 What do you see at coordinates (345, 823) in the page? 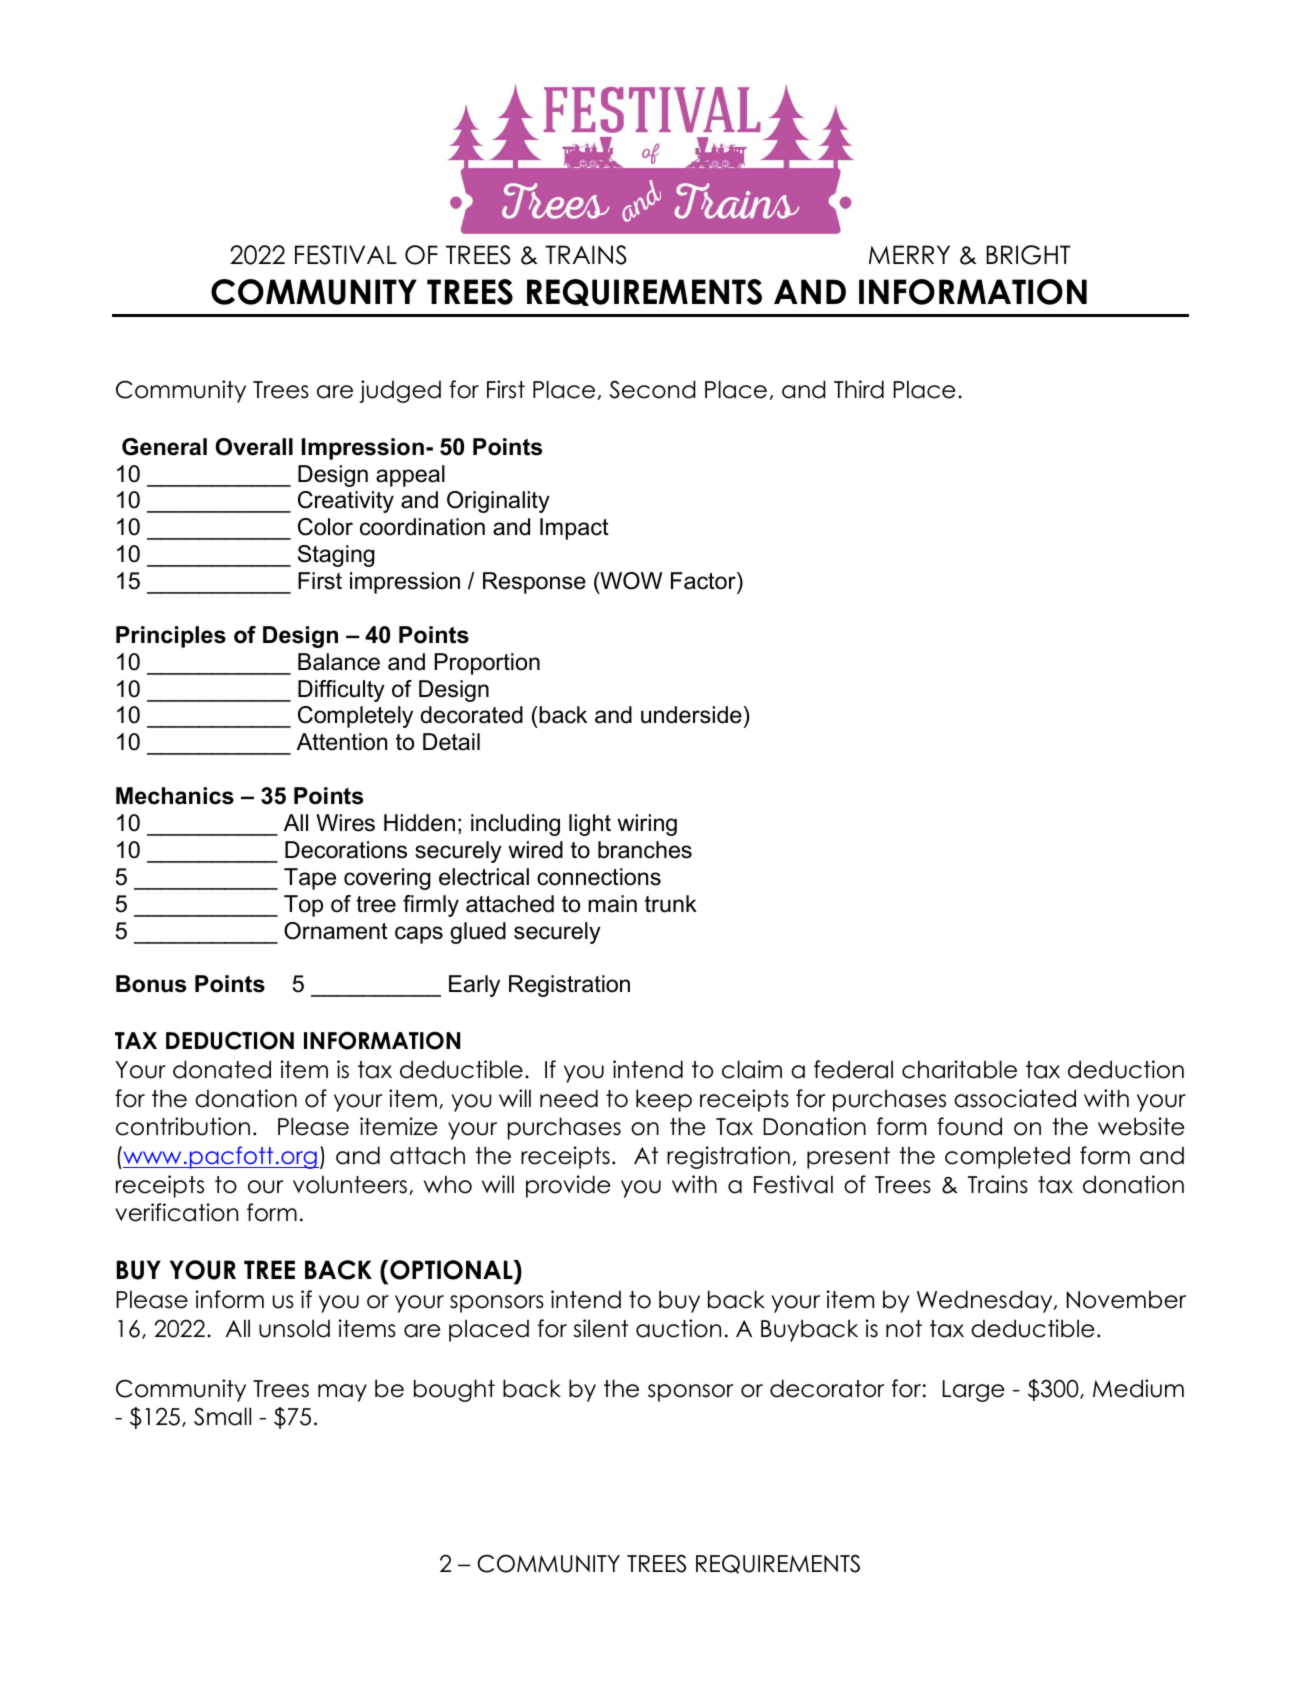
I see `Wires` at bounding box center [345, 823].
